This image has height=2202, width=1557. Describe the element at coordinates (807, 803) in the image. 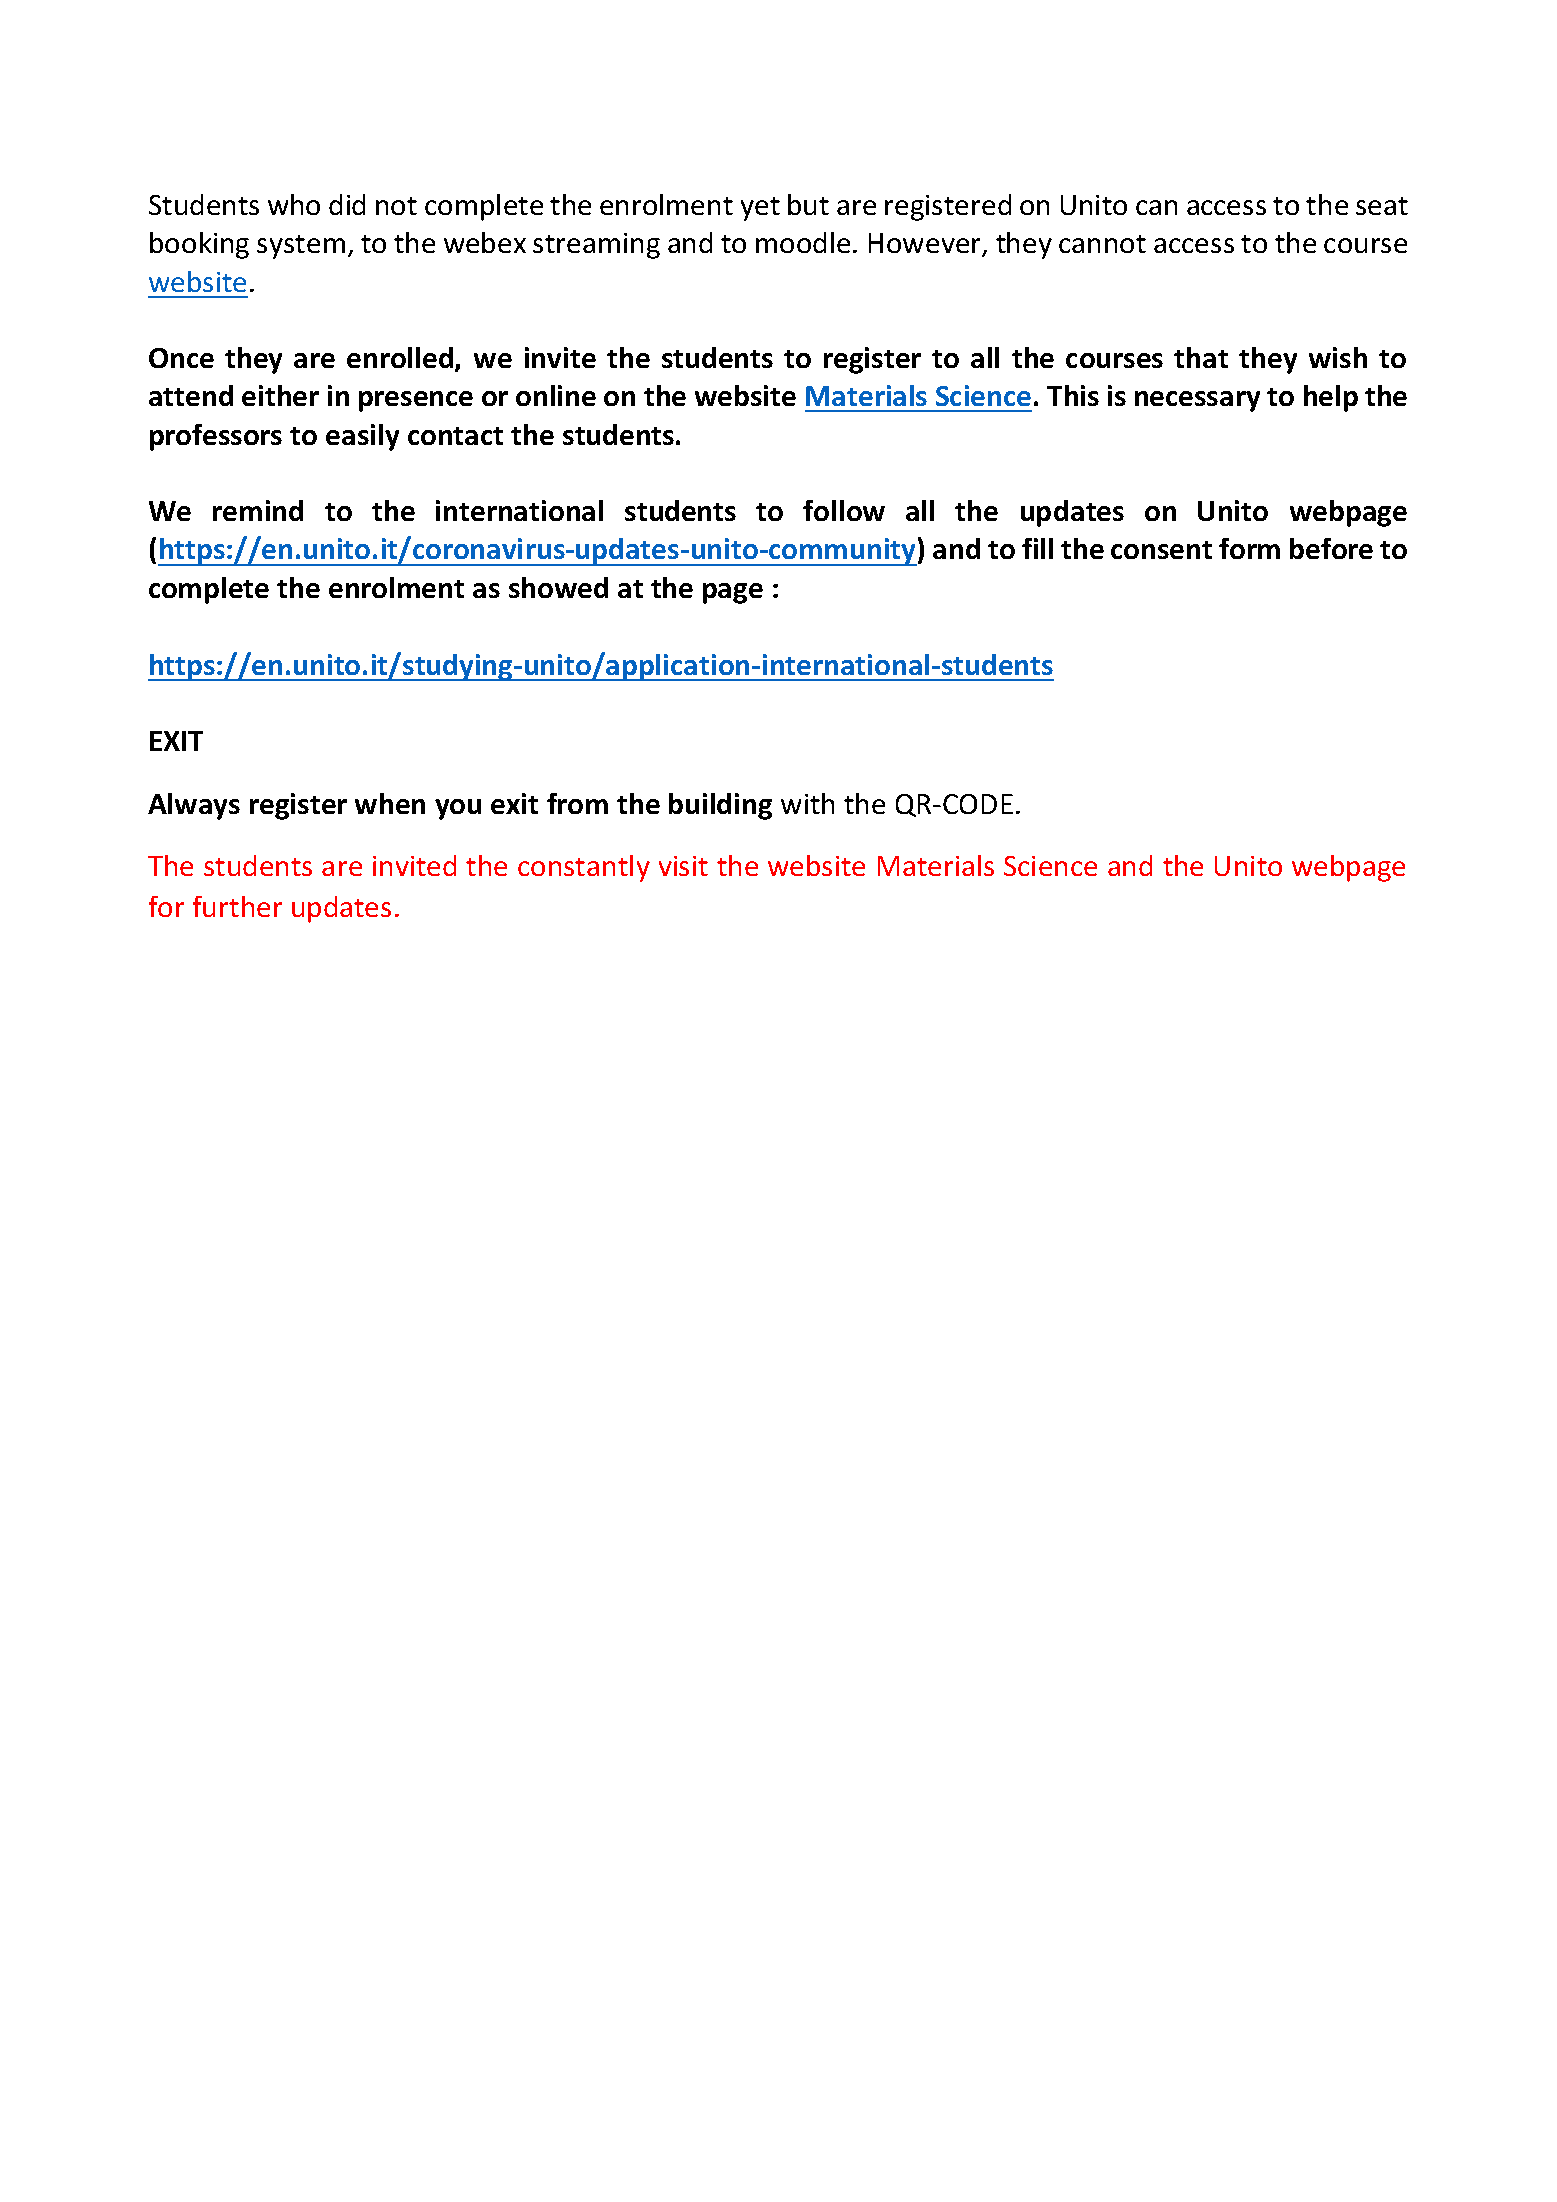

I see `with` at that location.
